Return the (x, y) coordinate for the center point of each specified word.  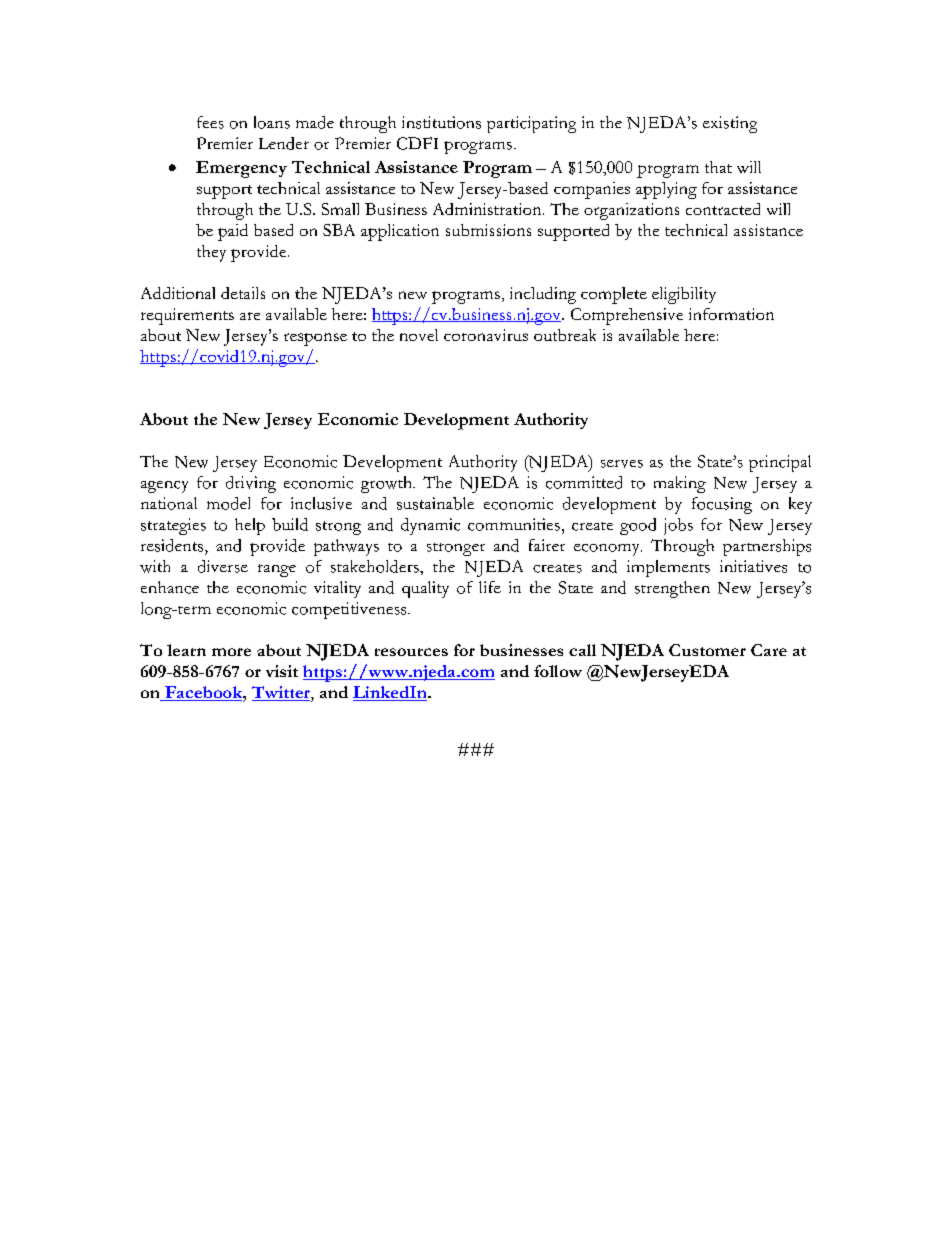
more (231, 652)
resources (411, 652)
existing (730, 124)
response (315, 339)
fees (210, 122)
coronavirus (486, 335)
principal (780, 463)
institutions (441, 122)
